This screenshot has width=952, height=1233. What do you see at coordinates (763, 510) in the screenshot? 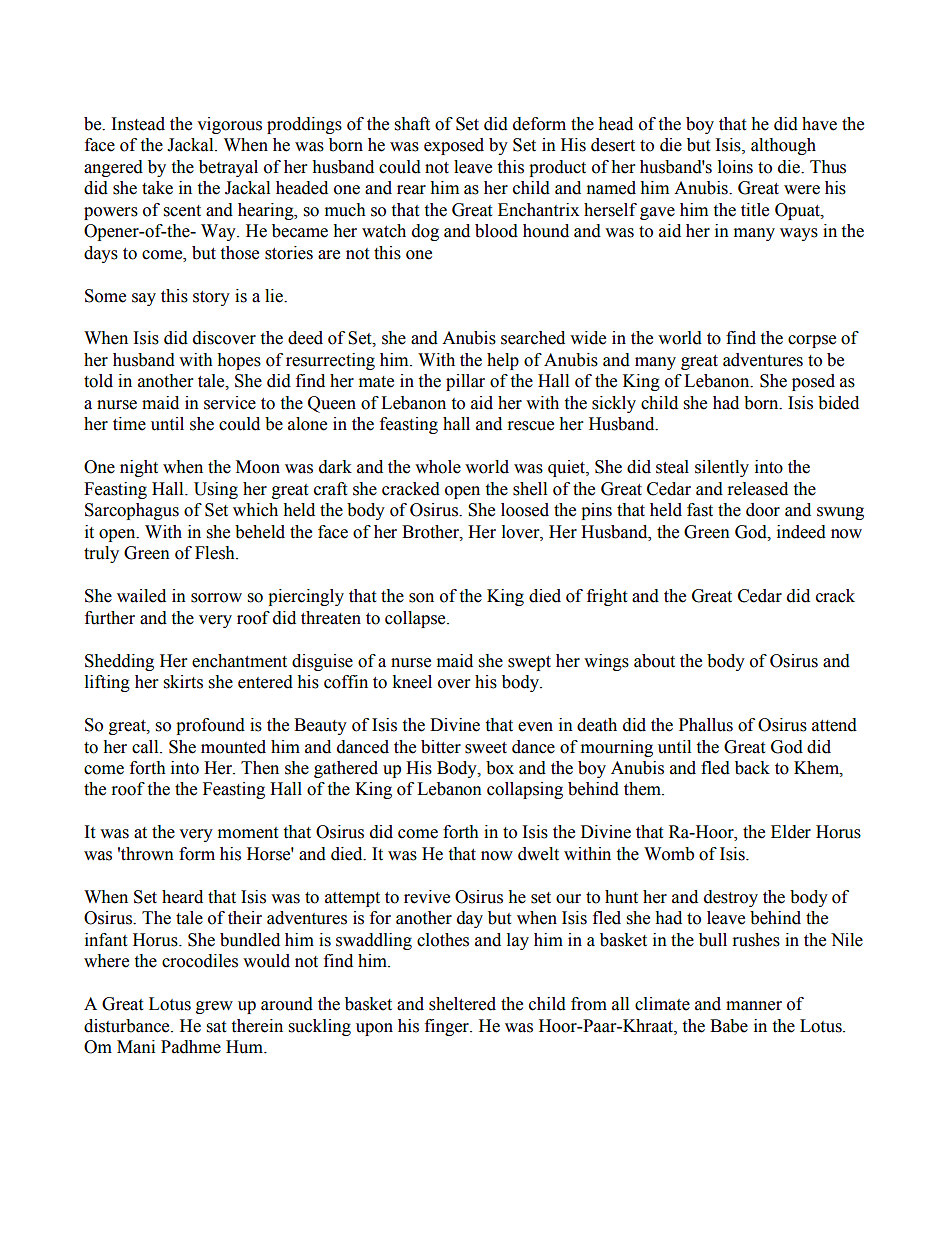
I see `door` at bounding box center [763, 510].
